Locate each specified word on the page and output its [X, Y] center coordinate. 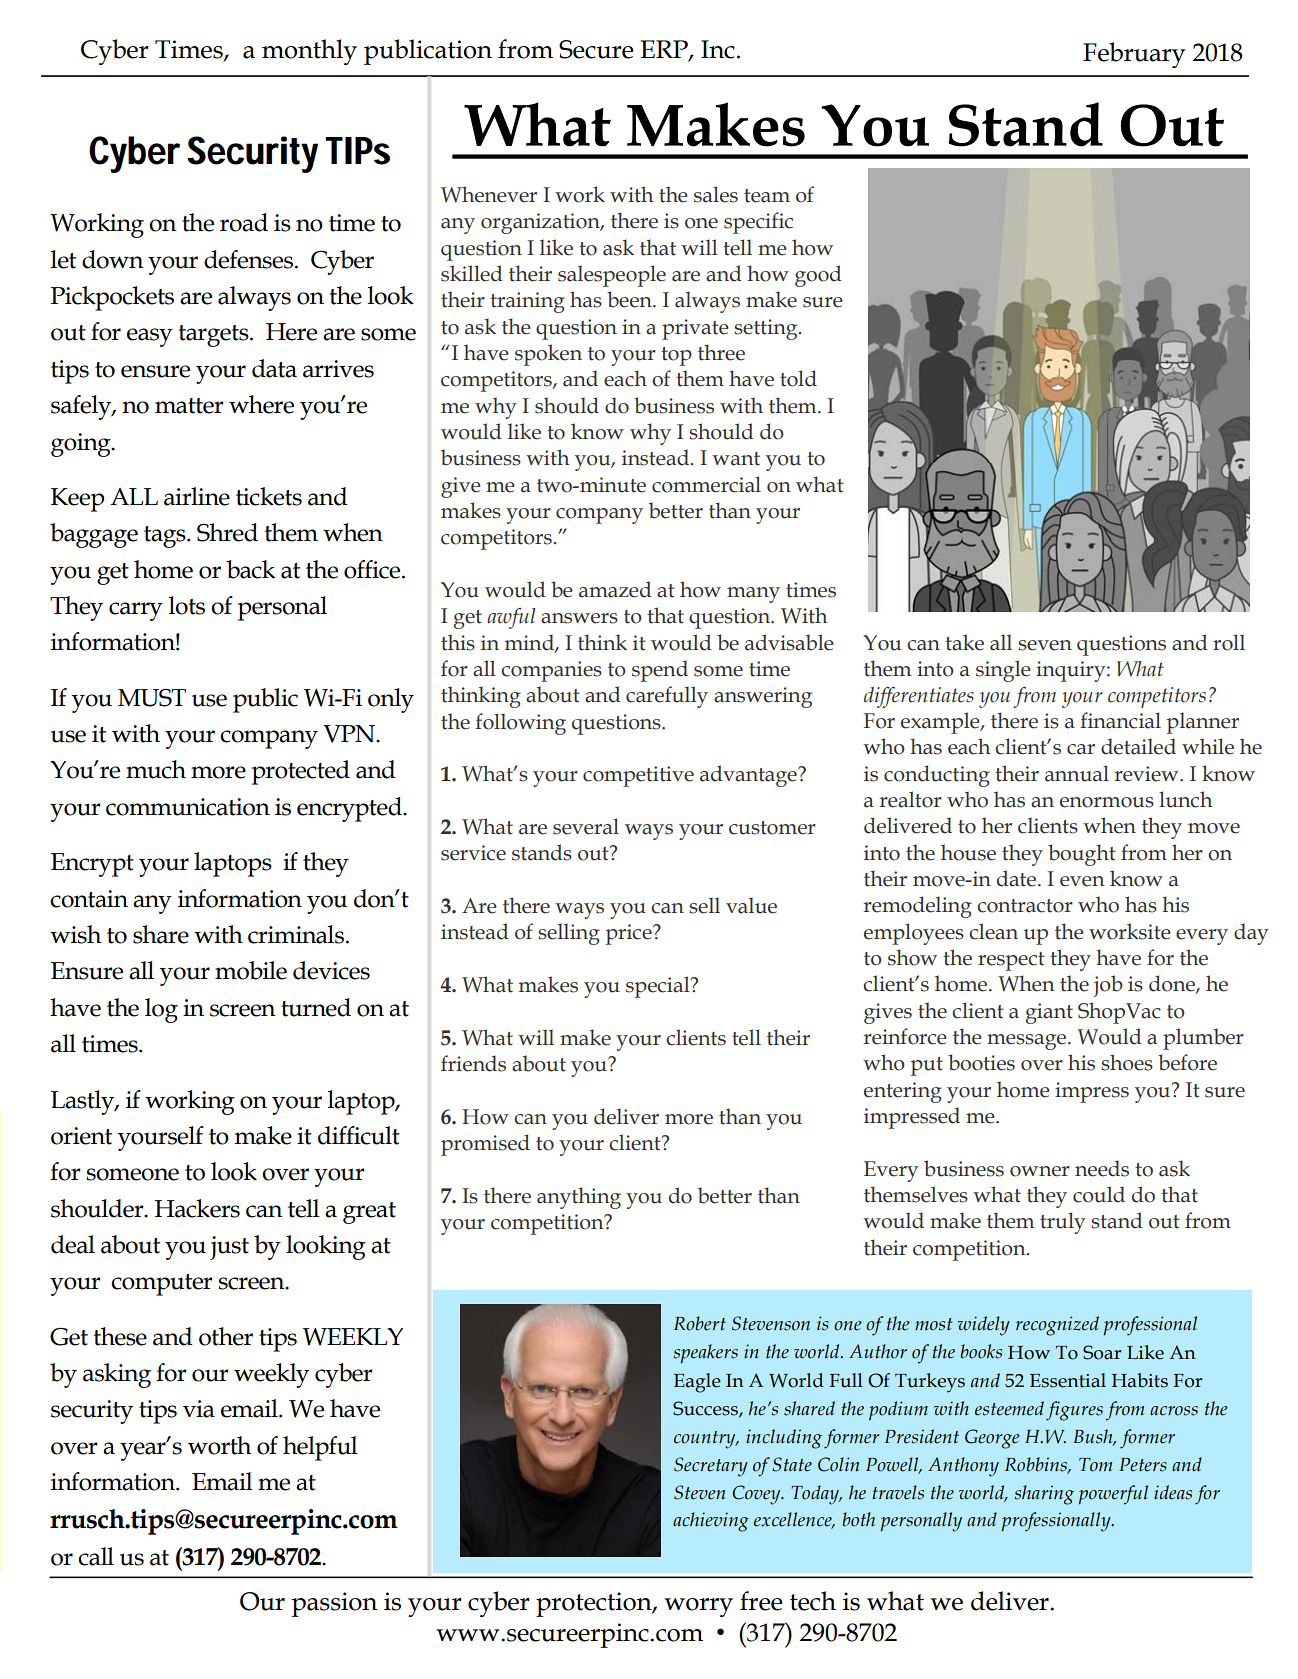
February [1134, 55]
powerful [1113, 1495]
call [96, 1556]
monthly [309, 52]
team [767, 196]
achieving [711, 1522]
